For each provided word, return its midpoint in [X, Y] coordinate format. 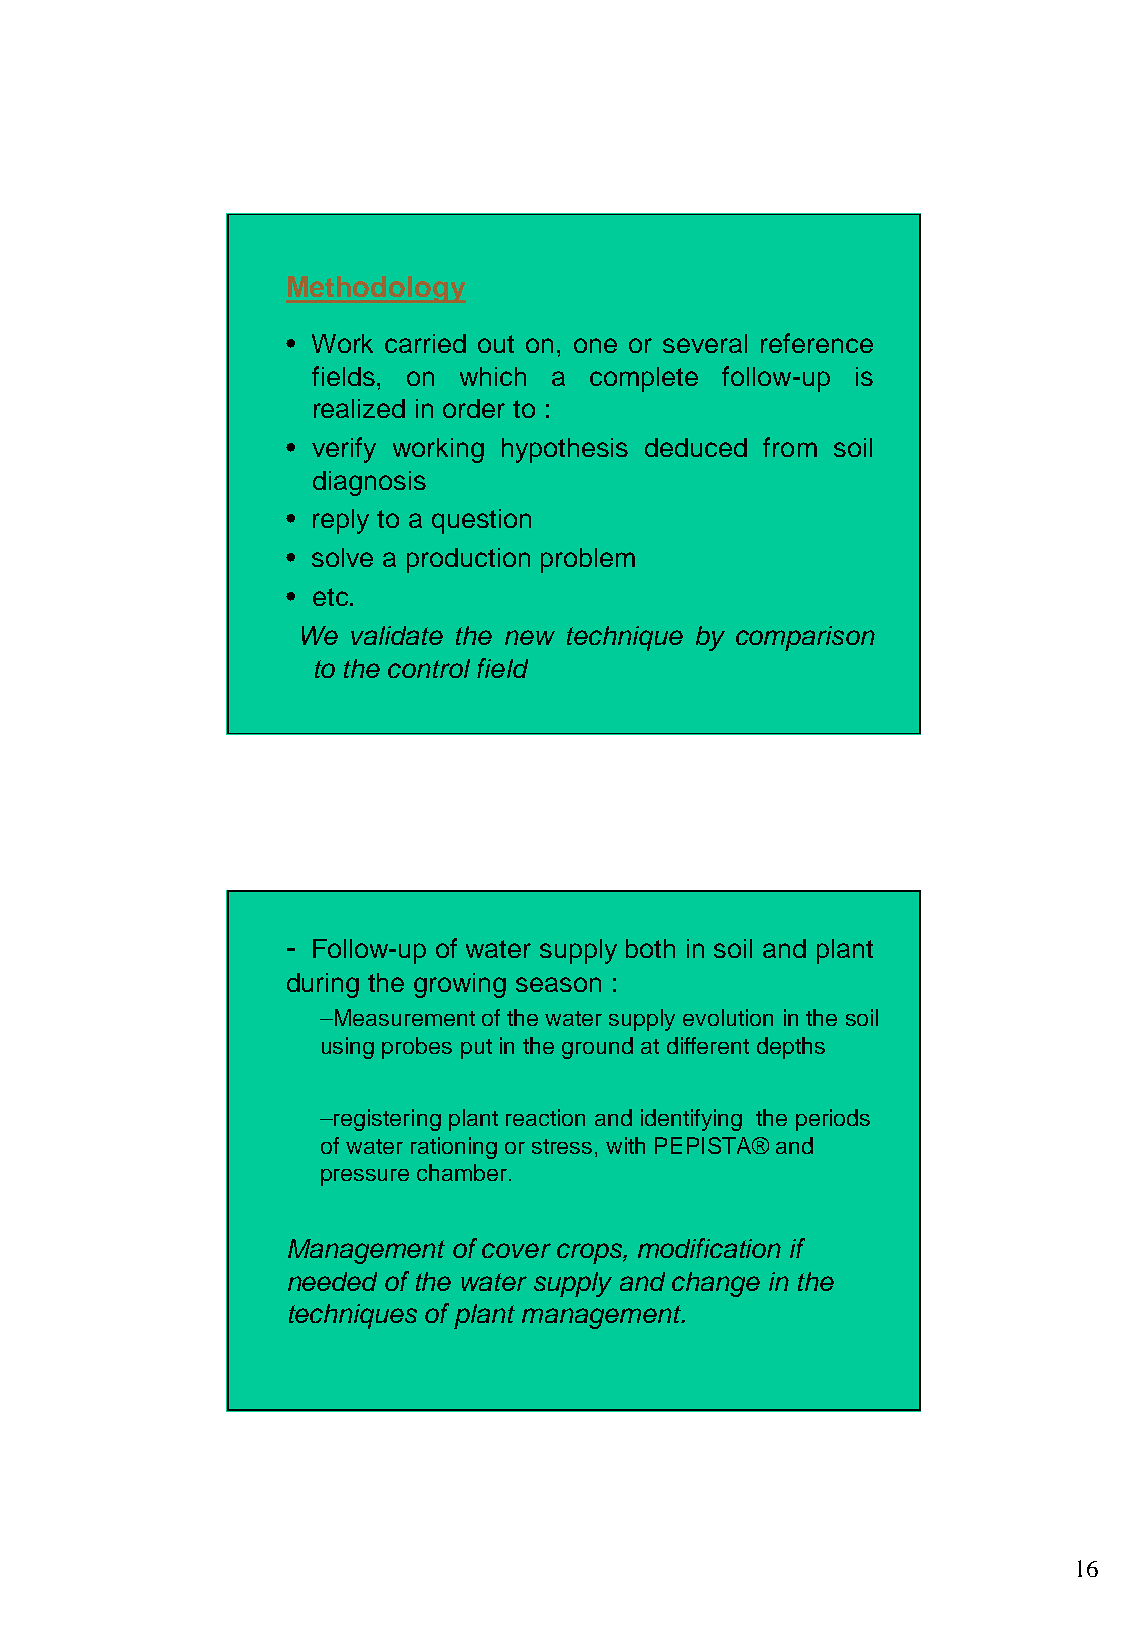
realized [359, 408]
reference [817, 343]
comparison [805, 638]
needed [332, 1281]
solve [342, 557]
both [650, 948]
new [530, 637]
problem [588, 560]
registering [387, 1120]
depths [791, 1048]
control [429, 668]
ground [597, 1048]
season [558, 984]
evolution [728, 1017]
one [595, 345]
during [323, 985]
